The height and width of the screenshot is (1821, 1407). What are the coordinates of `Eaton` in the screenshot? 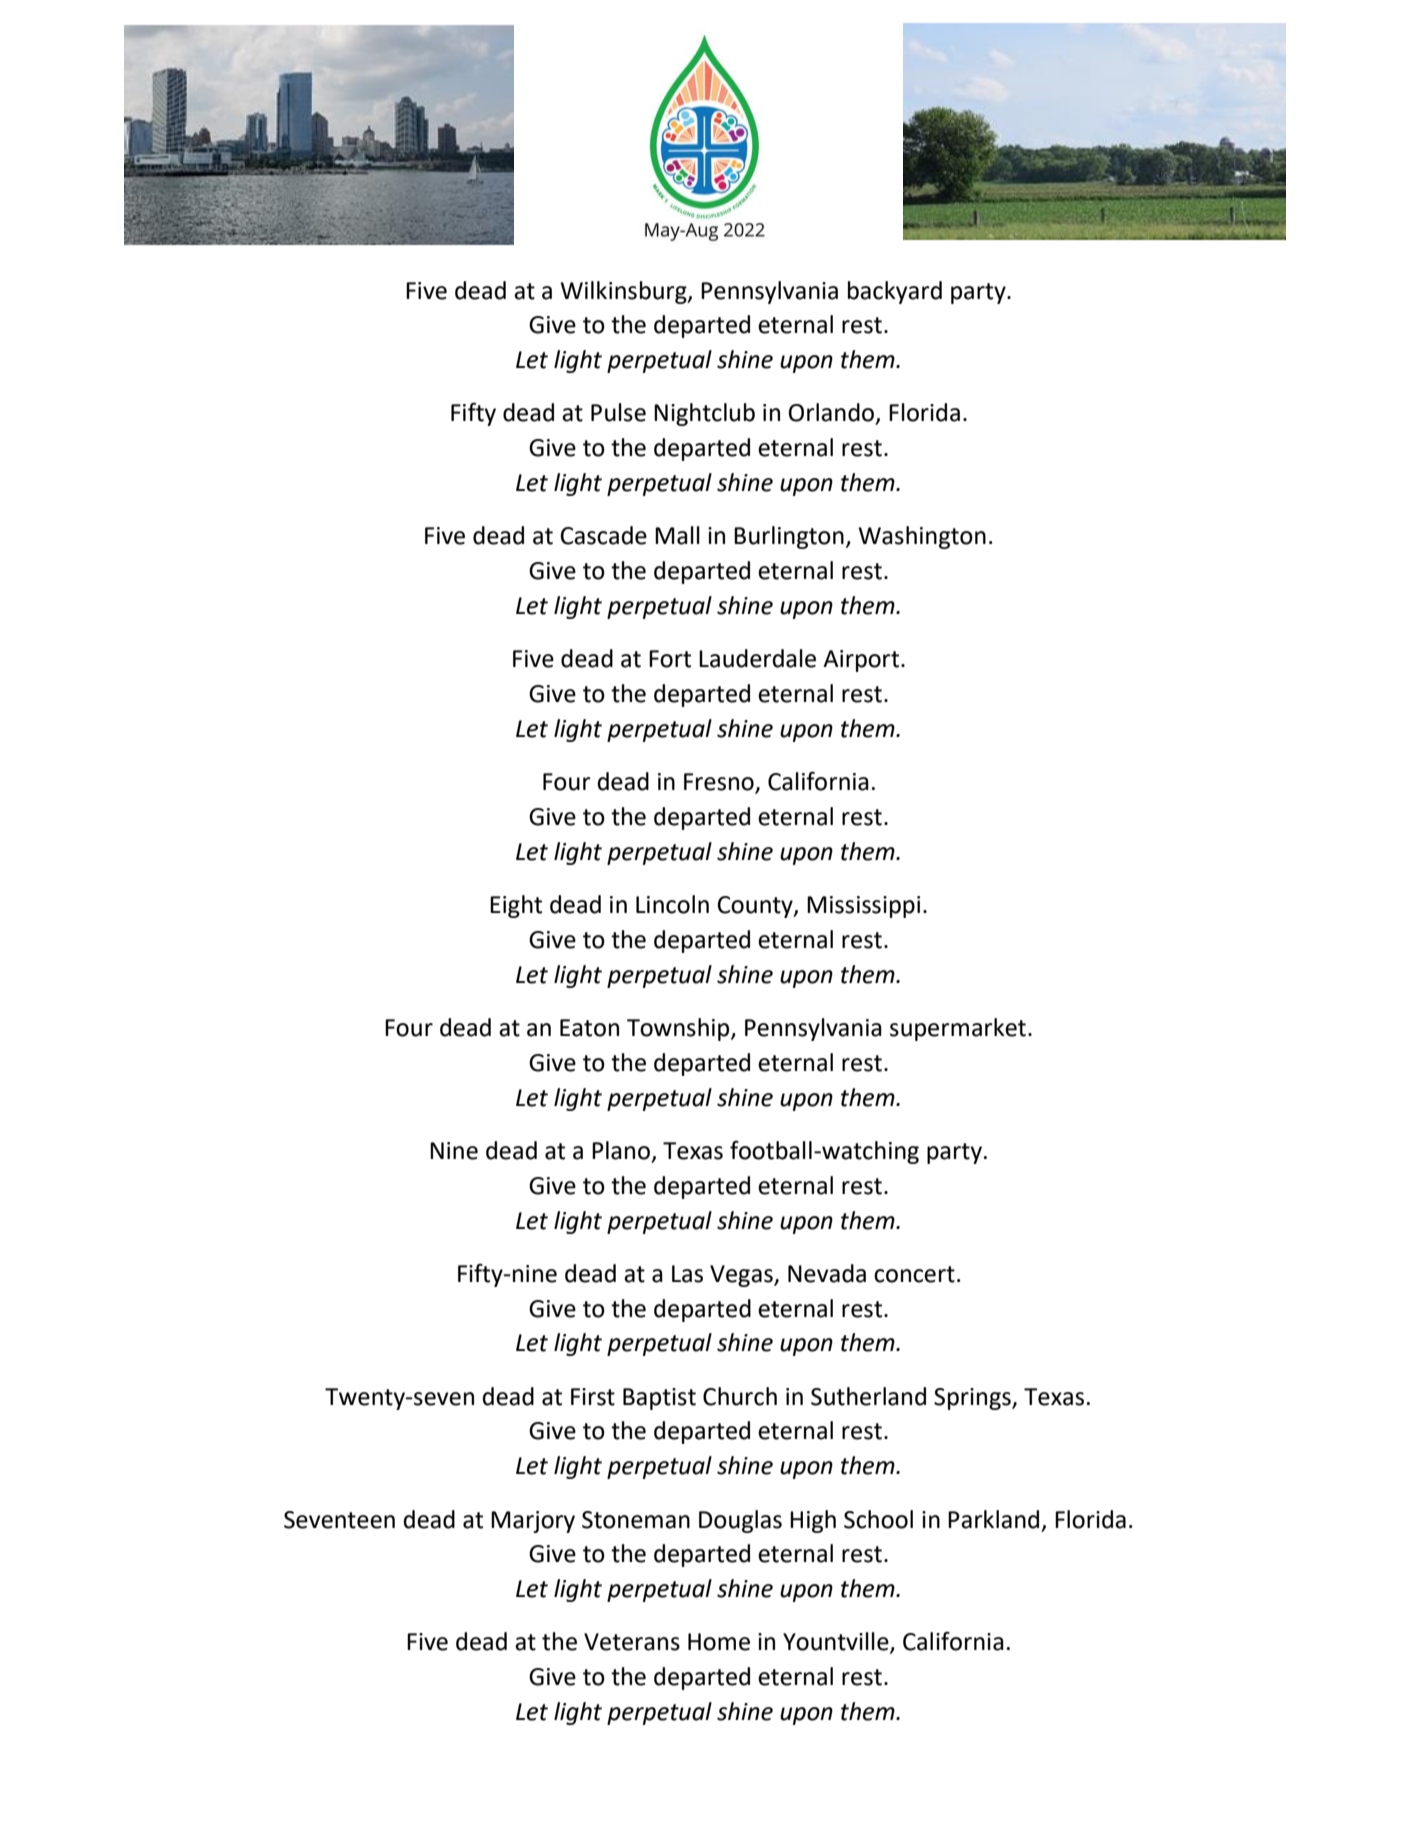 It's located at (589, 1028).
